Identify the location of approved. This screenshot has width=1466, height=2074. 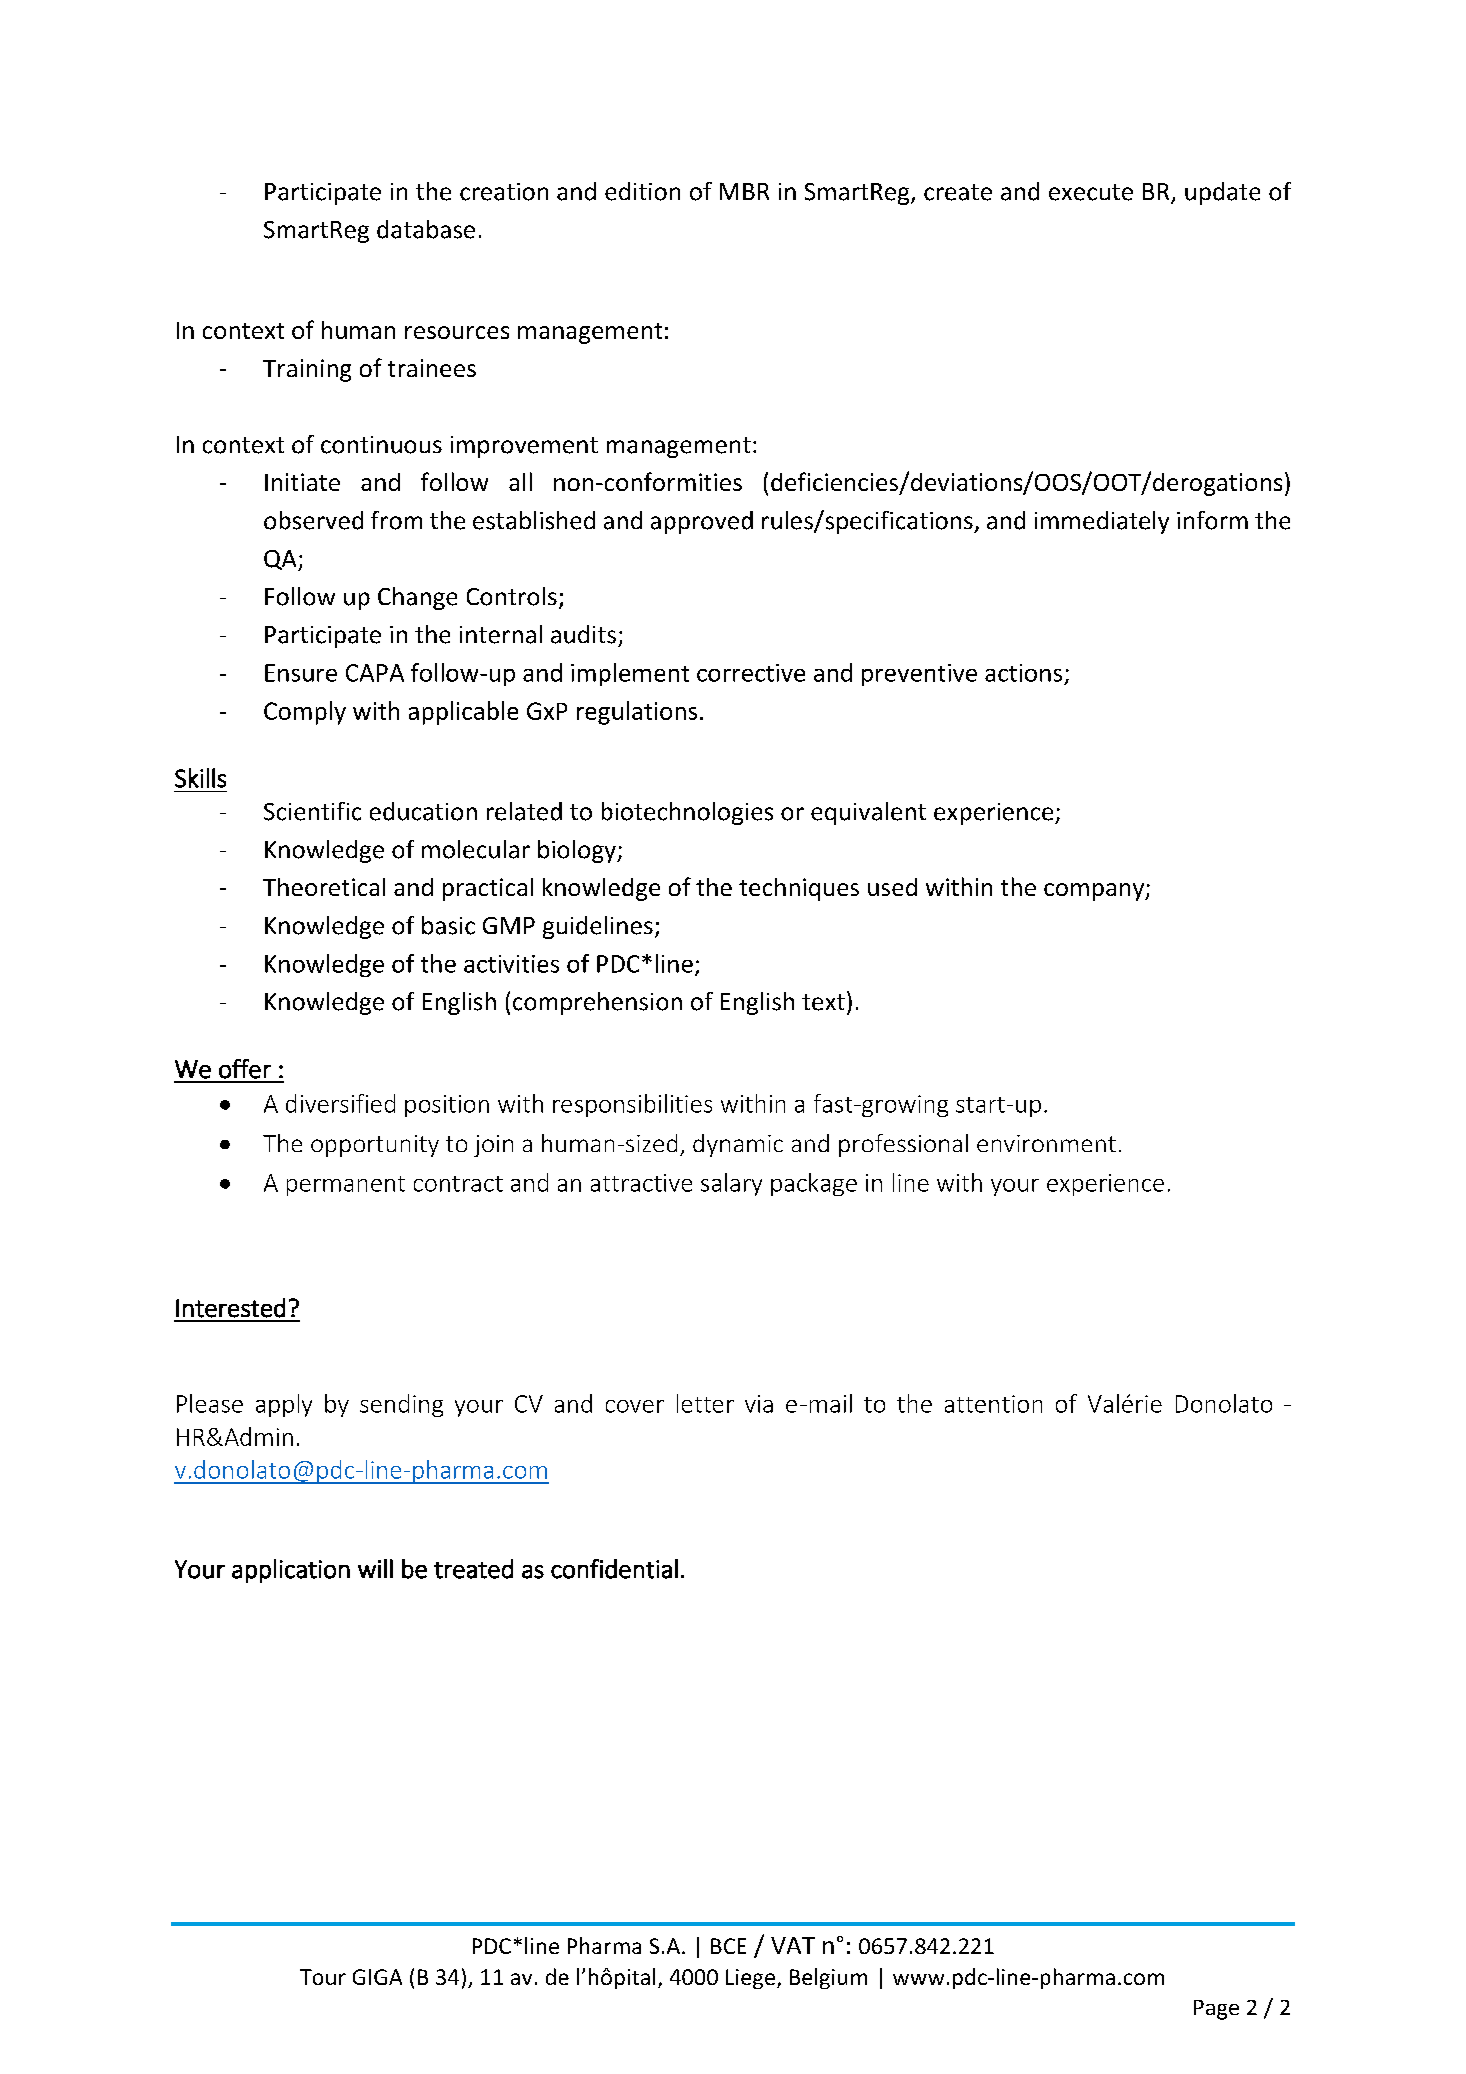
(702, 522).
